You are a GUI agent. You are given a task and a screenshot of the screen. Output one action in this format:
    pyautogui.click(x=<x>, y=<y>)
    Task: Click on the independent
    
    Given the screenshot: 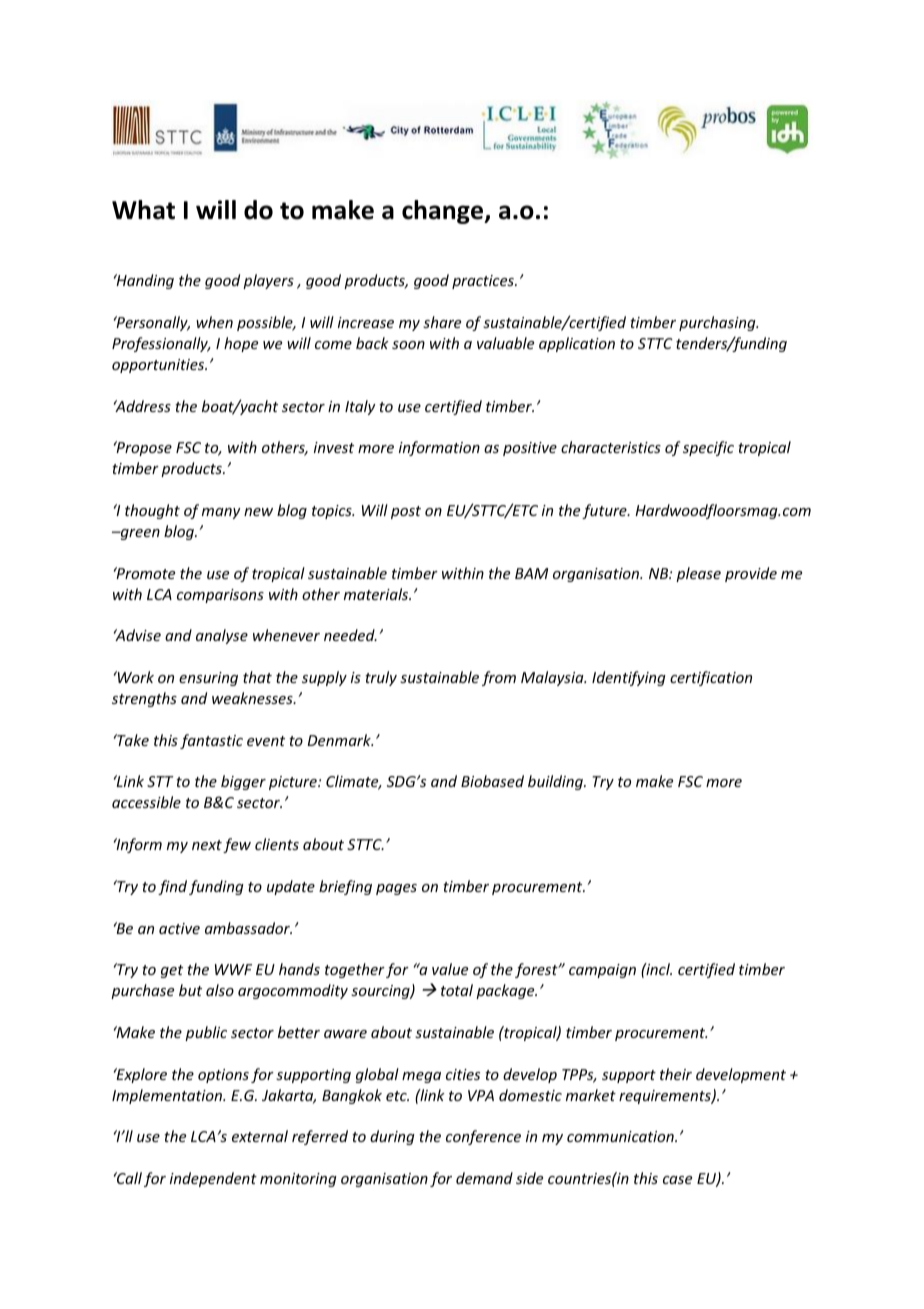 What is the action you would take?
    pyautogui.click(x=213, y=1179)
